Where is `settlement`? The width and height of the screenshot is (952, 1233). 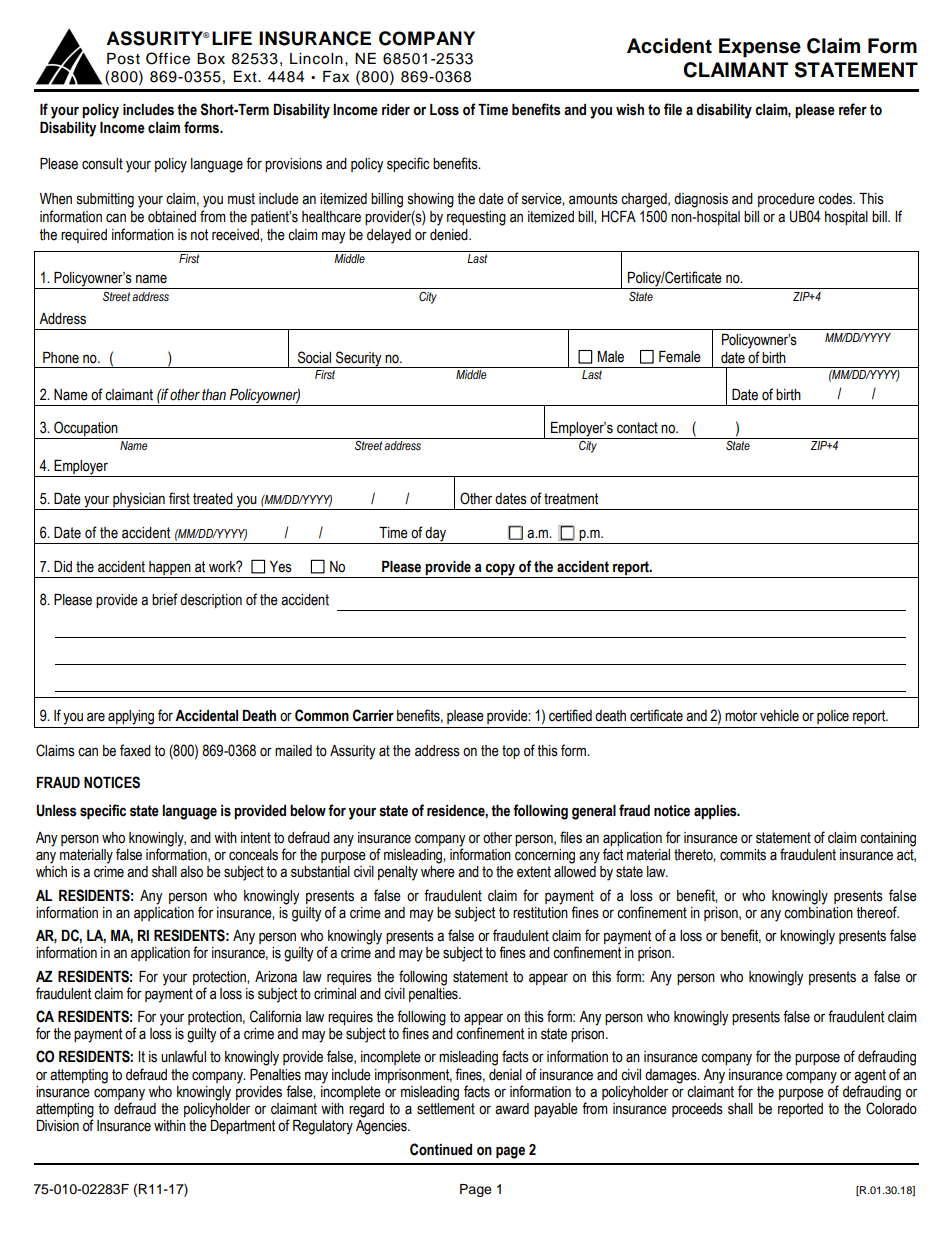
settlement is located at coordinates (446, 1107).
